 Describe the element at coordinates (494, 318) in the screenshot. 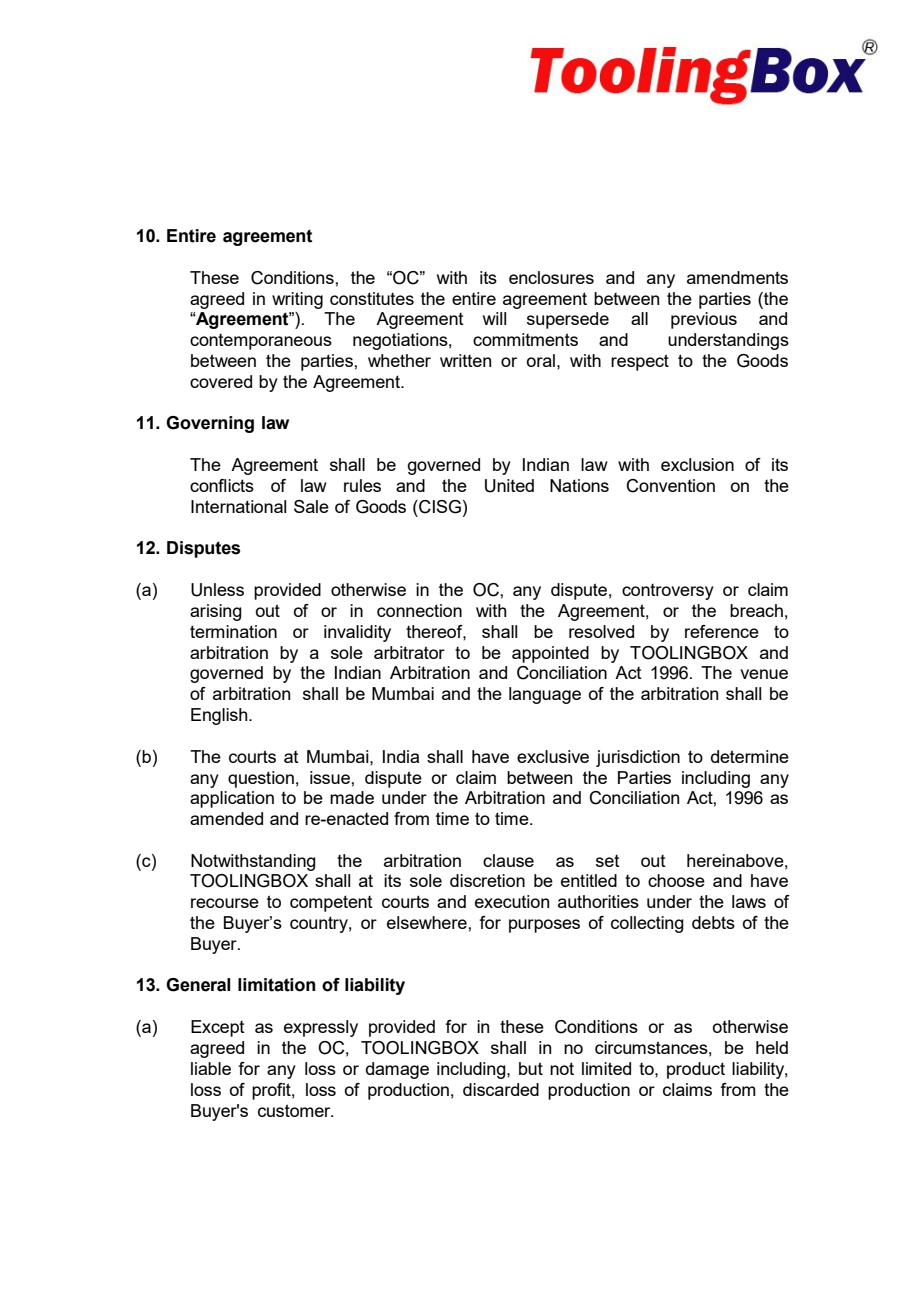

I see `will` at that location.
